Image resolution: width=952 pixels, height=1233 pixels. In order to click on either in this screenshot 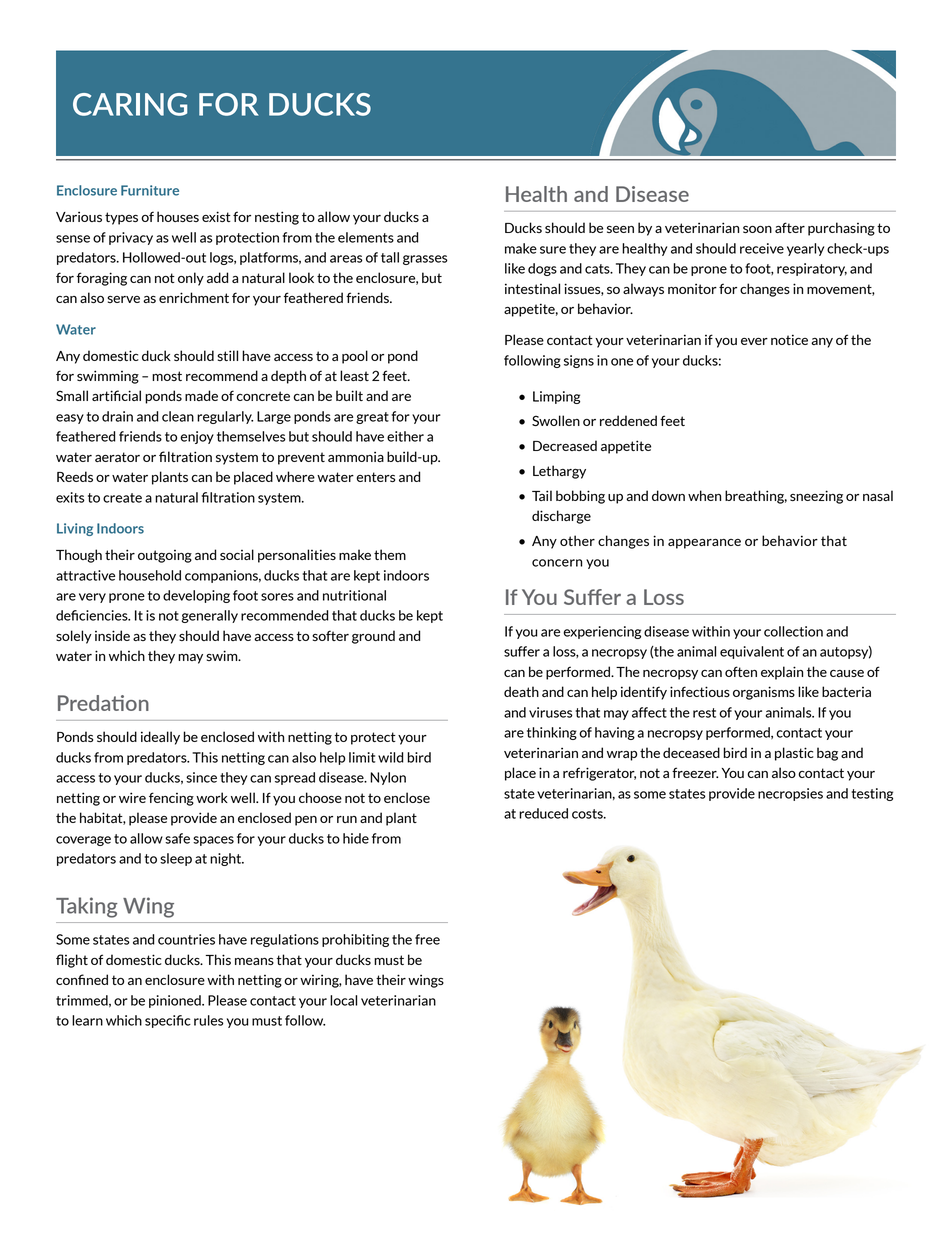, I will do `click(405, 436)`.
